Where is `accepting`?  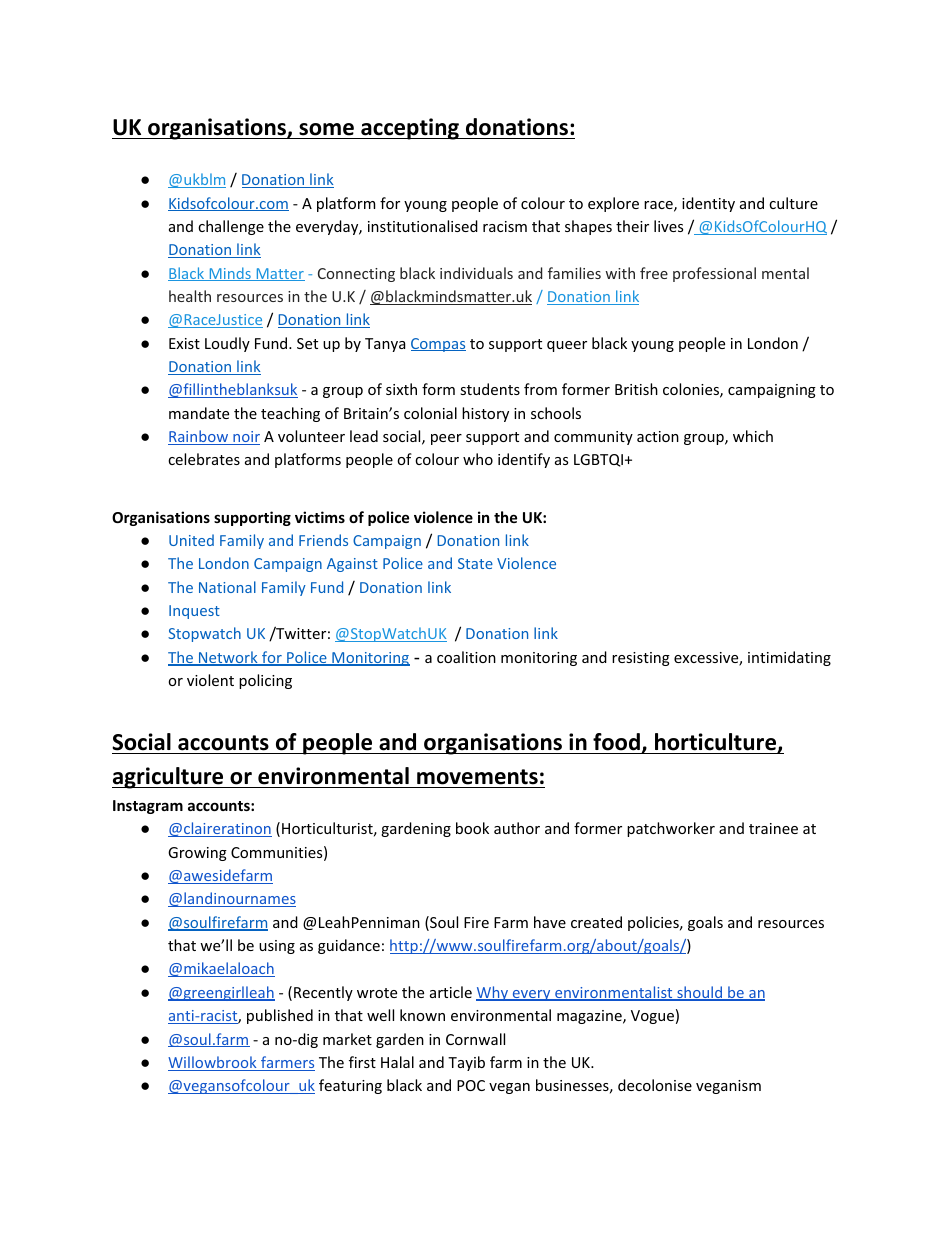 accepting is located at coordinates (410, 129).
